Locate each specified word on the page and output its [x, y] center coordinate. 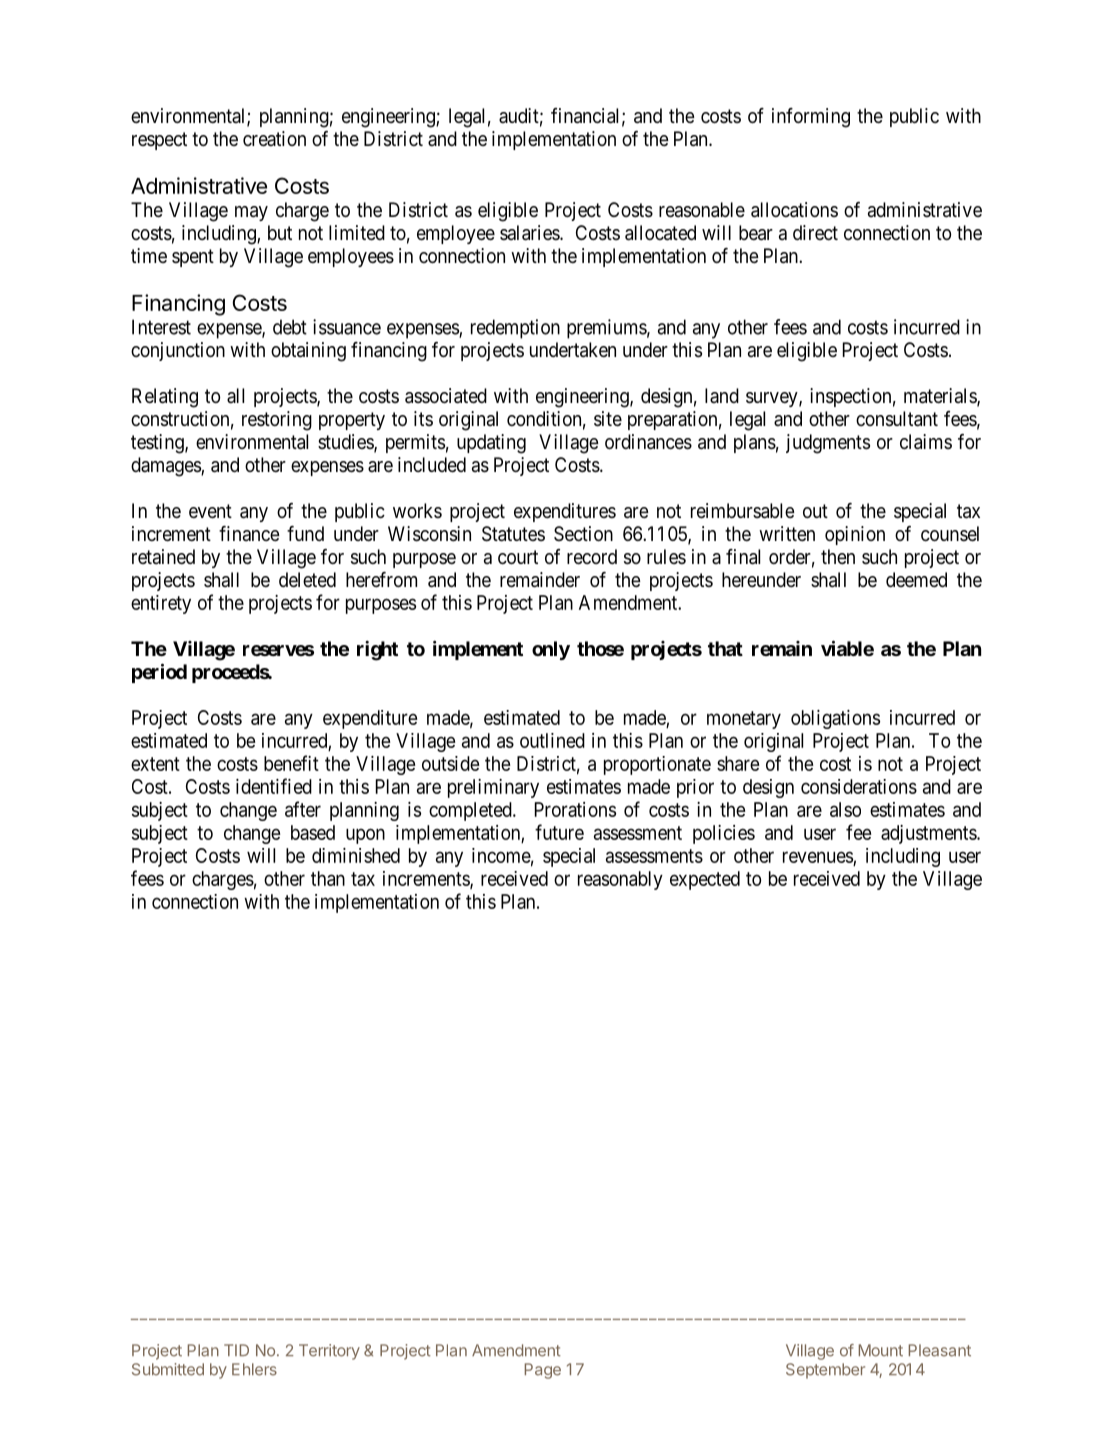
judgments [828, 444]
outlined [552, 740]
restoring [277, 421]
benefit [291, 763]
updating [491, 444]
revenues [818, 857]
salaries [530, 233]
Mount [881, 1350]
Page [543, 1371]
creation [274, 139]
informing [811, 118]
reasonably [620, 880]
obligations [835, 719]
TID [236, 1350]
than [328, 878]
